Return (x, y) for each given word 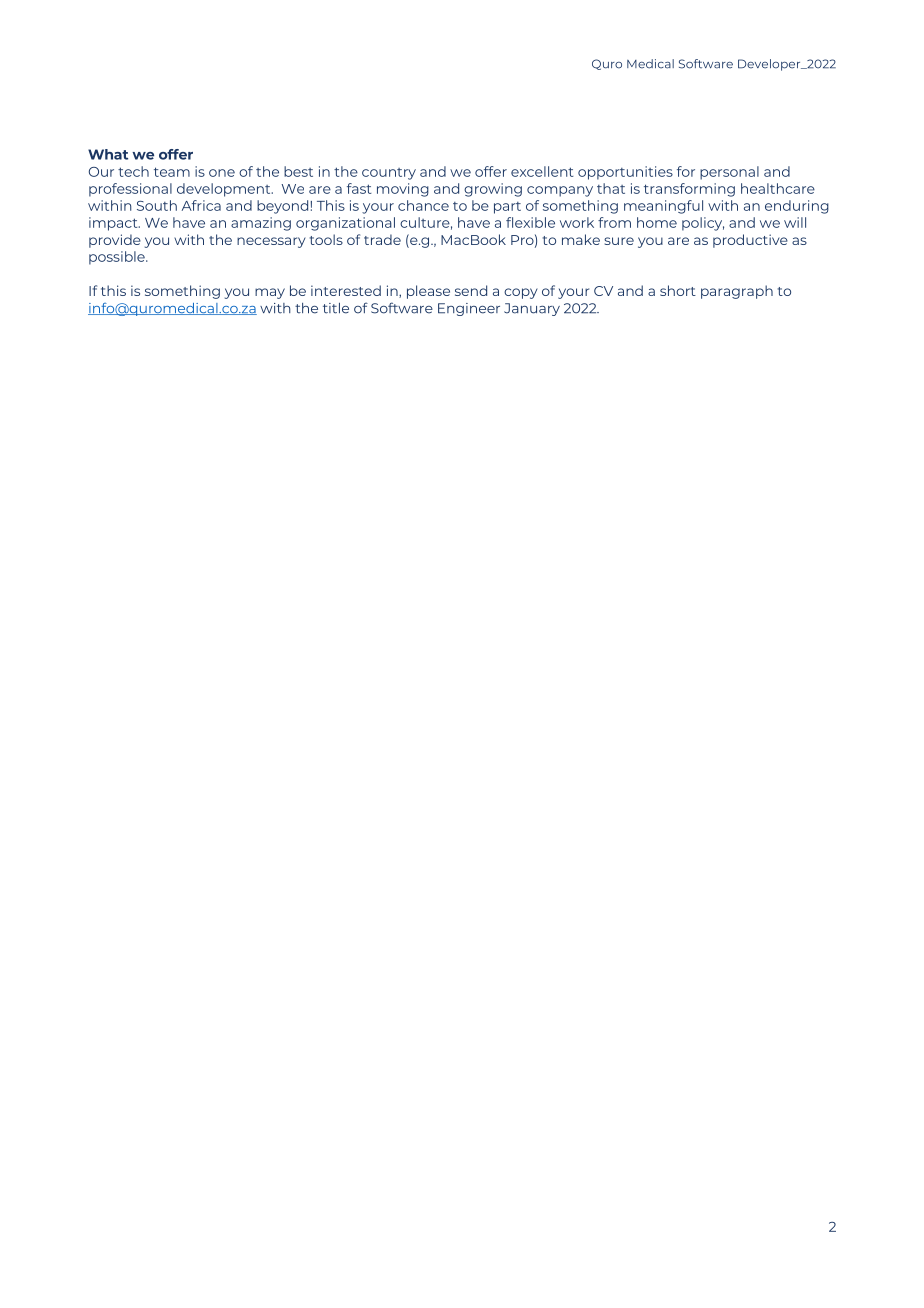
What (108, 154)
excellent (542, 171)
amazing (261, 224)
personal (729, 173)
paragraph (737, 292)
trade (382, 239)
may (270, 293)
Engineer (469, 309)
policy (703, 224)
